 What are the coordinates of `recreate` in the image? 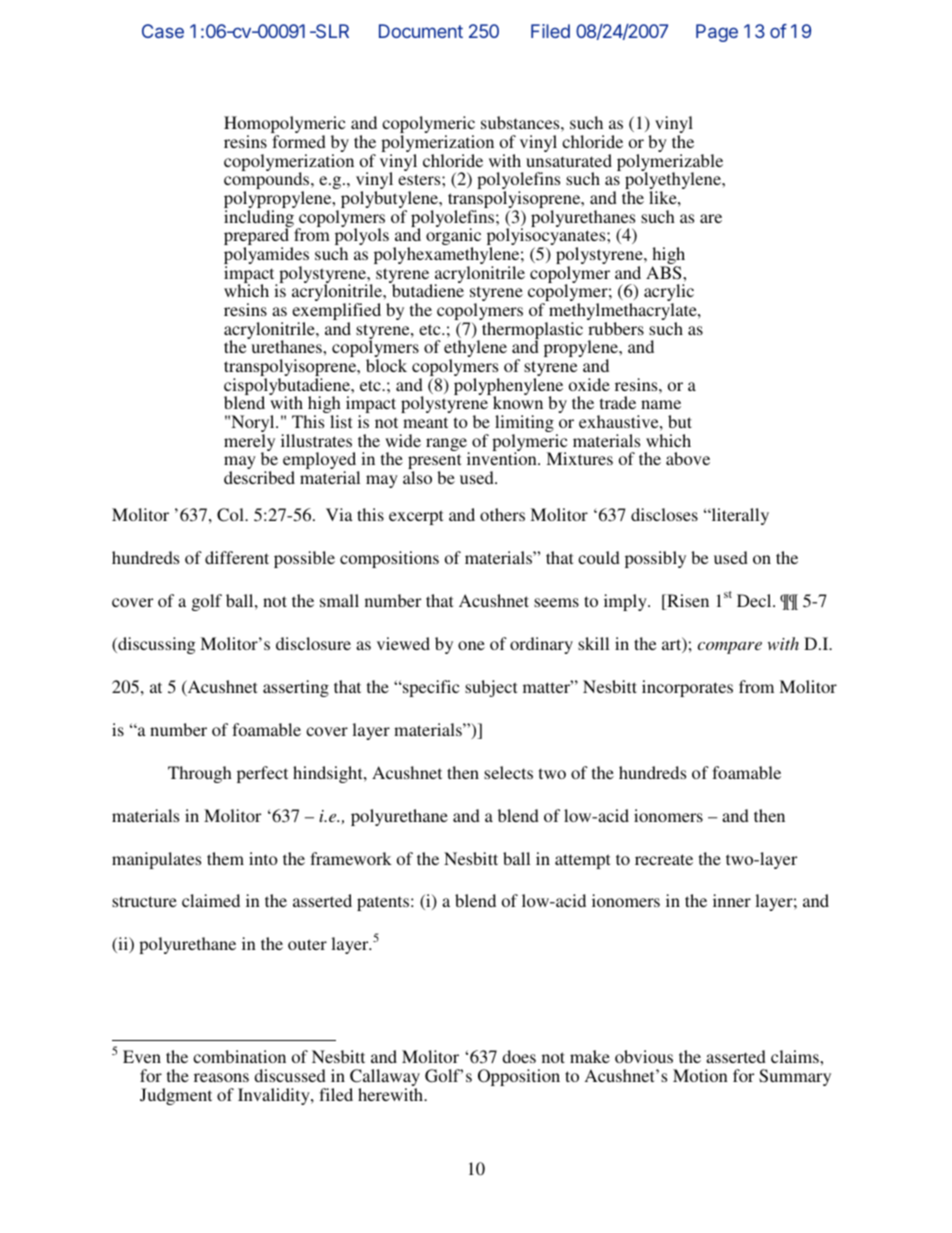 It's located at (664, 859).
